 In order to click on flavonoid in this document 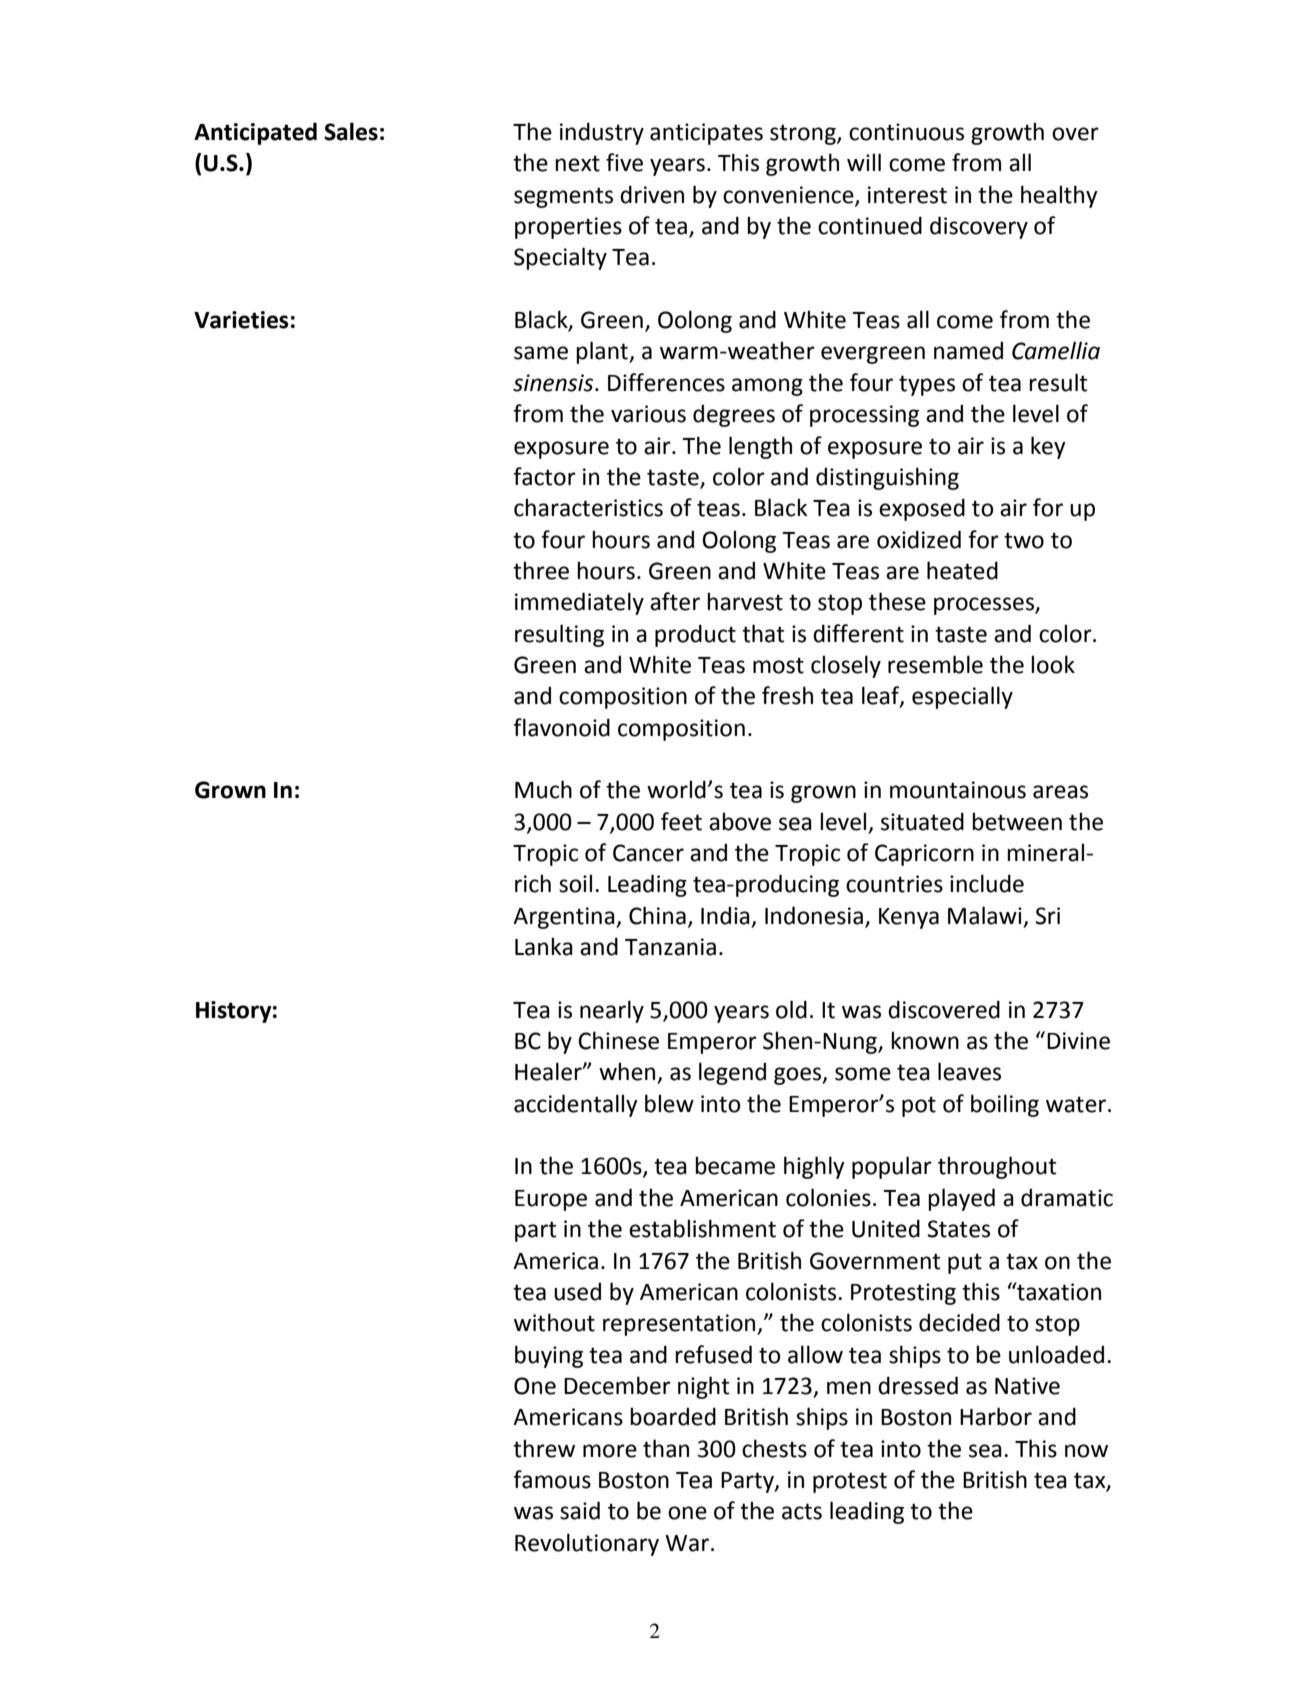, I will do `click(561, 727)`.
